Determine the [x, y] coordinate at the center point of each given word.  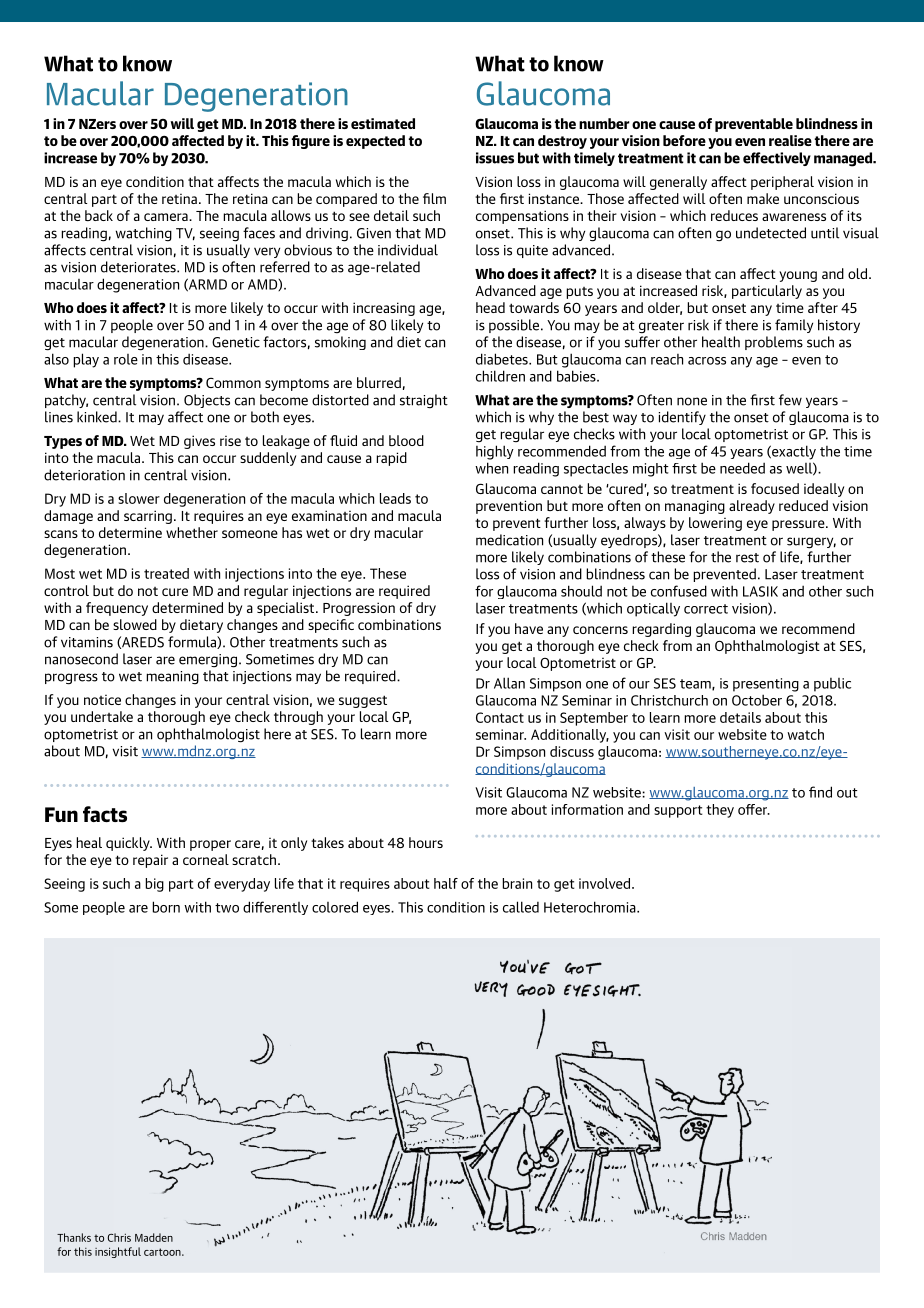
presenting [766, 685]
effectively [777, 159]
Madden [154, 1237]
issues [495, 158]
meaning [172, 677]
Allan [509, 683]
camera [167, 217]
